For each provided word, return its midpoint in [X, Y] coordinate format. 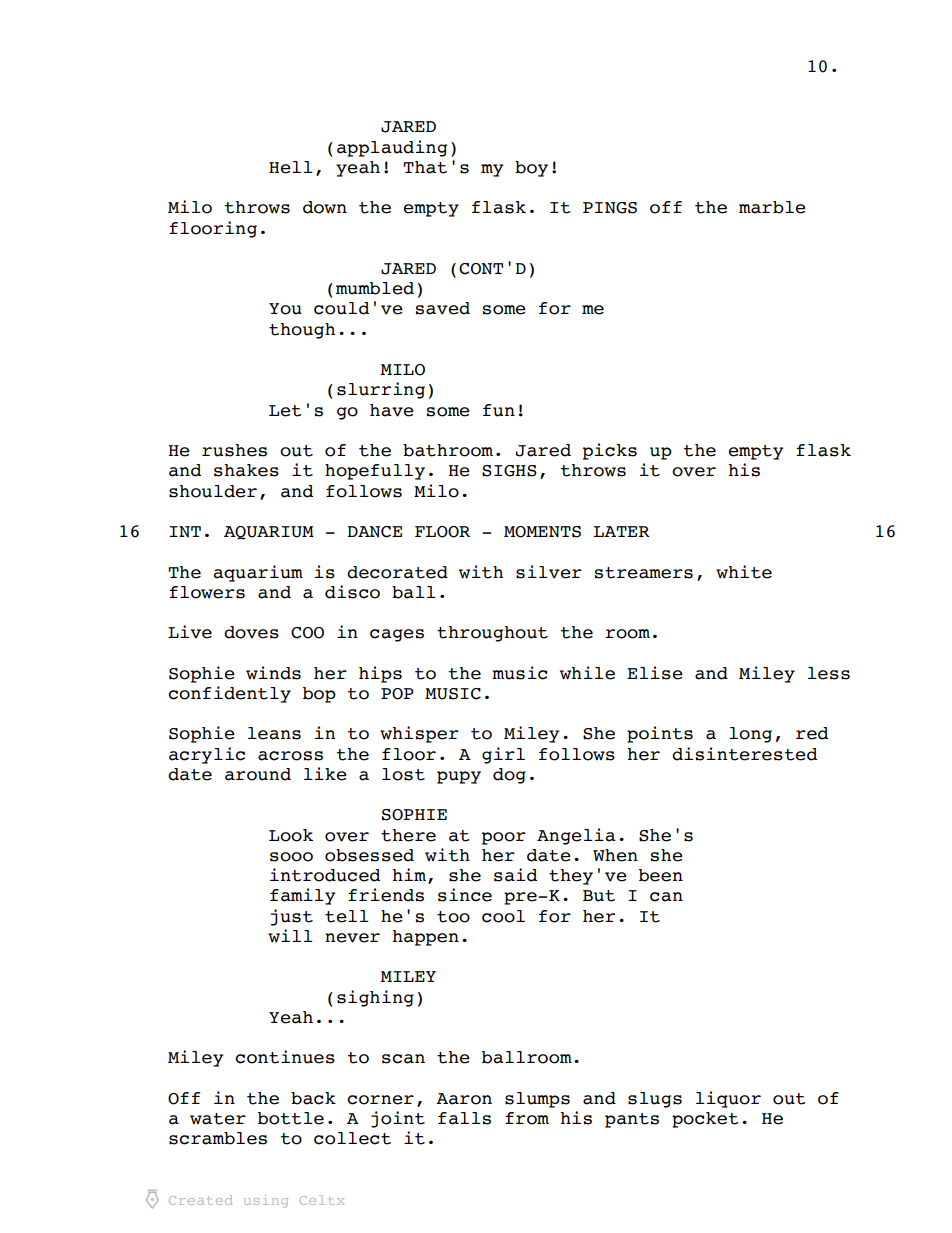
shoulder [213, 491]
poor [504, 838]
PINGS [610, 208]
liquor [728, 1099]
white [744, 572]
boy [531, 169]
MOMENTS [542, 532]
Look [291, 835]
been [661, 875]
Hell [291, 167]
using [266, 1201]
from [527, 1118]
